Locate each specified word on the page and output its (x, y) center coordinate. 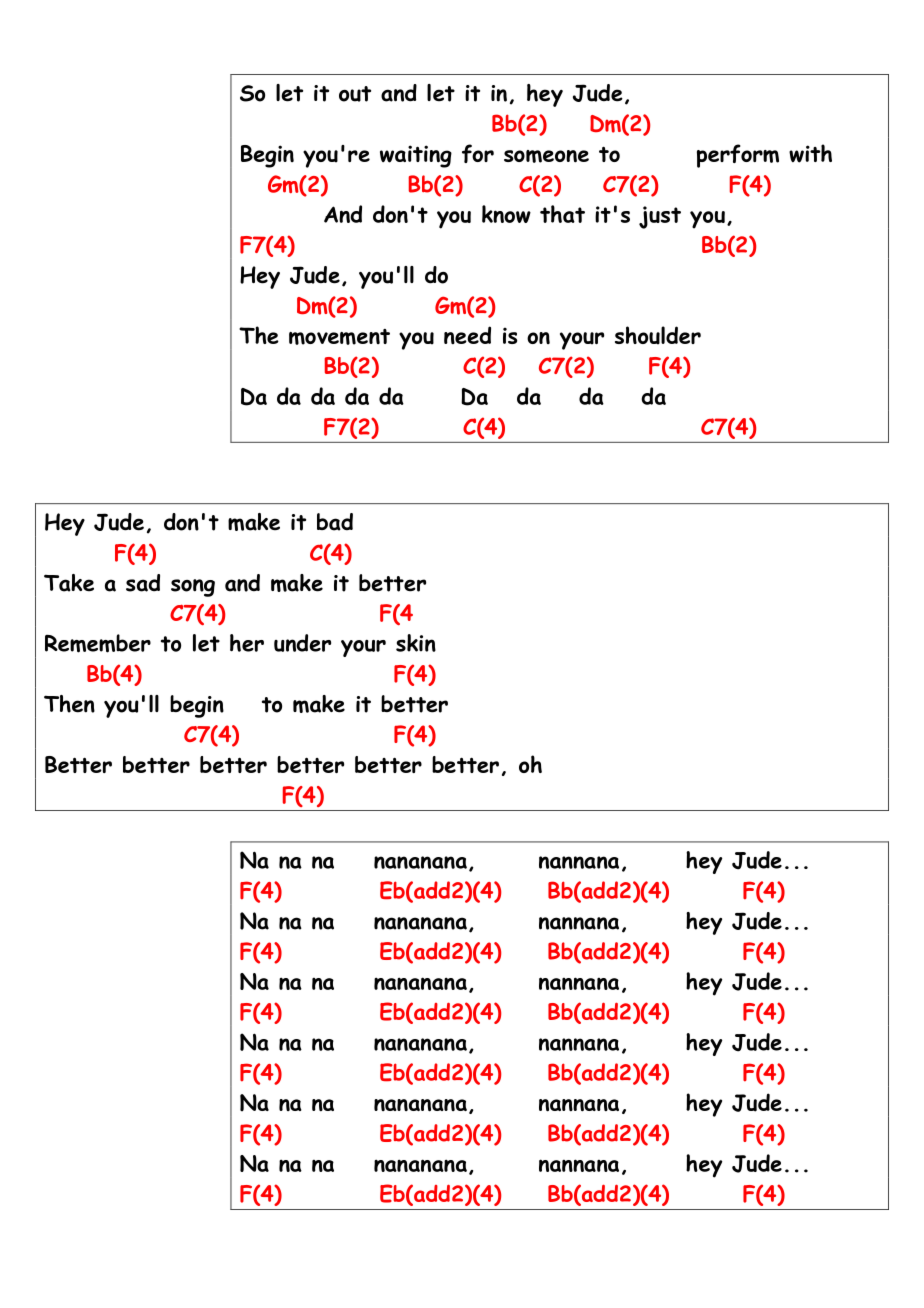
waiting (416, 156)
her (247, 643)
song (193, 588)
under (302, 643)
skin (416, 643)
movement (339, 337)
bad (335, 522)
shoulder (658, 335)
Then (69, 704)
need (467, 335)
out (355, 94)
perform (738, 156)
